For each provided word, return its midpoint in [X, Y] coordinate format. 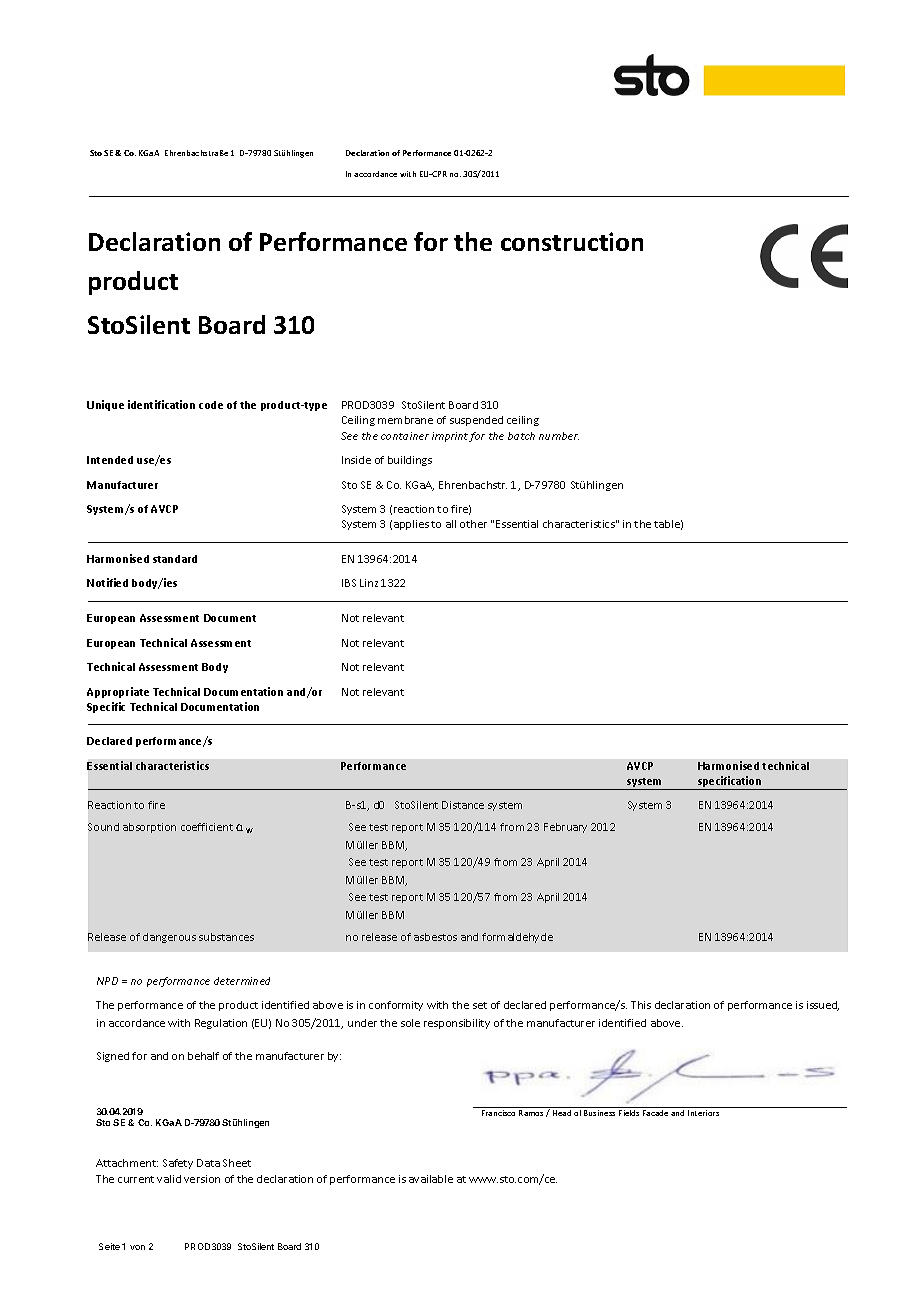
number [559, 436]
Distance [463, 805]
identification [161, 404]
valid [169, 1179]
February [565, 828]
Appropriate [118, 692]
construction [572, 241]
